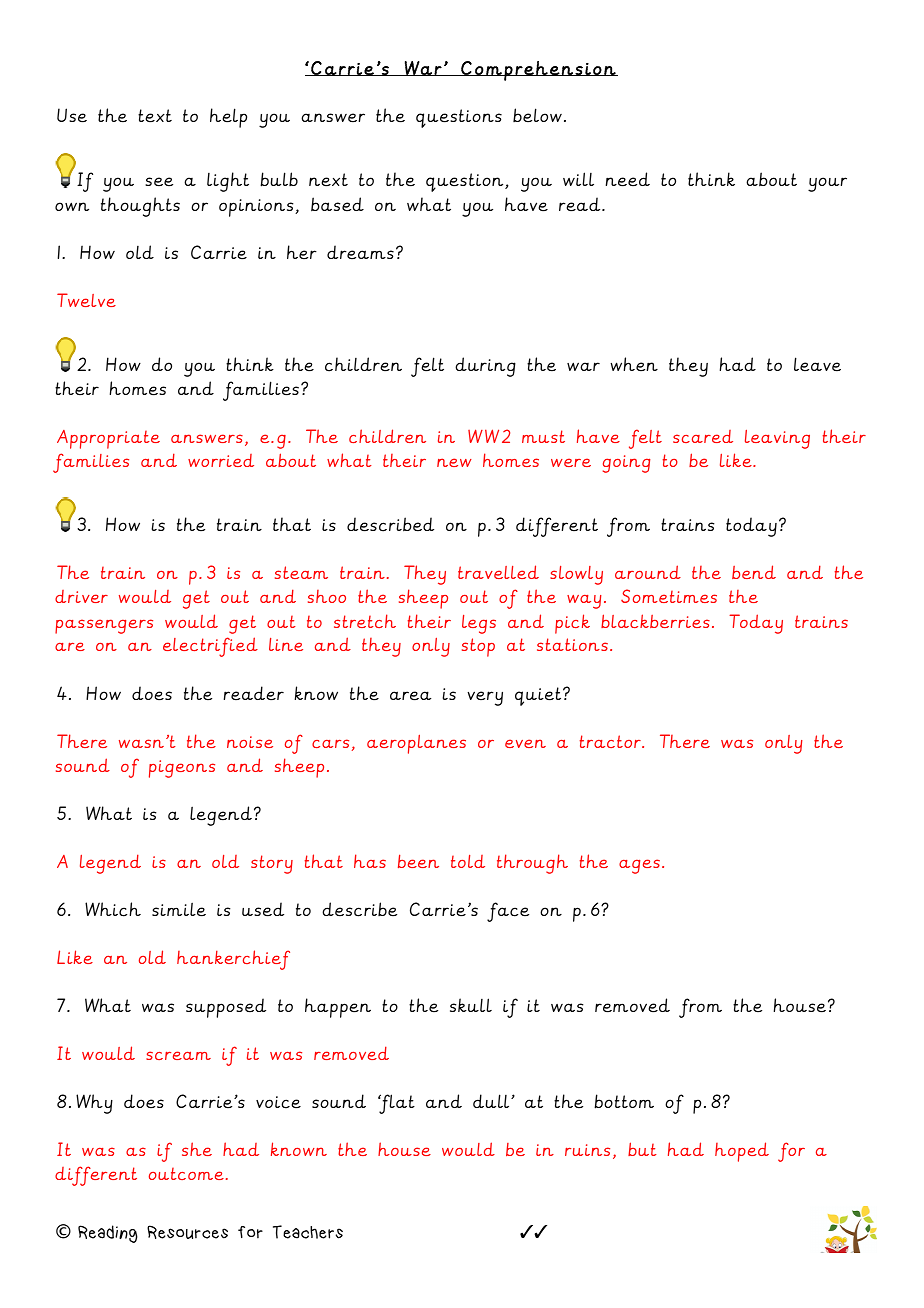  I want to click on see, so click(159, 182).
